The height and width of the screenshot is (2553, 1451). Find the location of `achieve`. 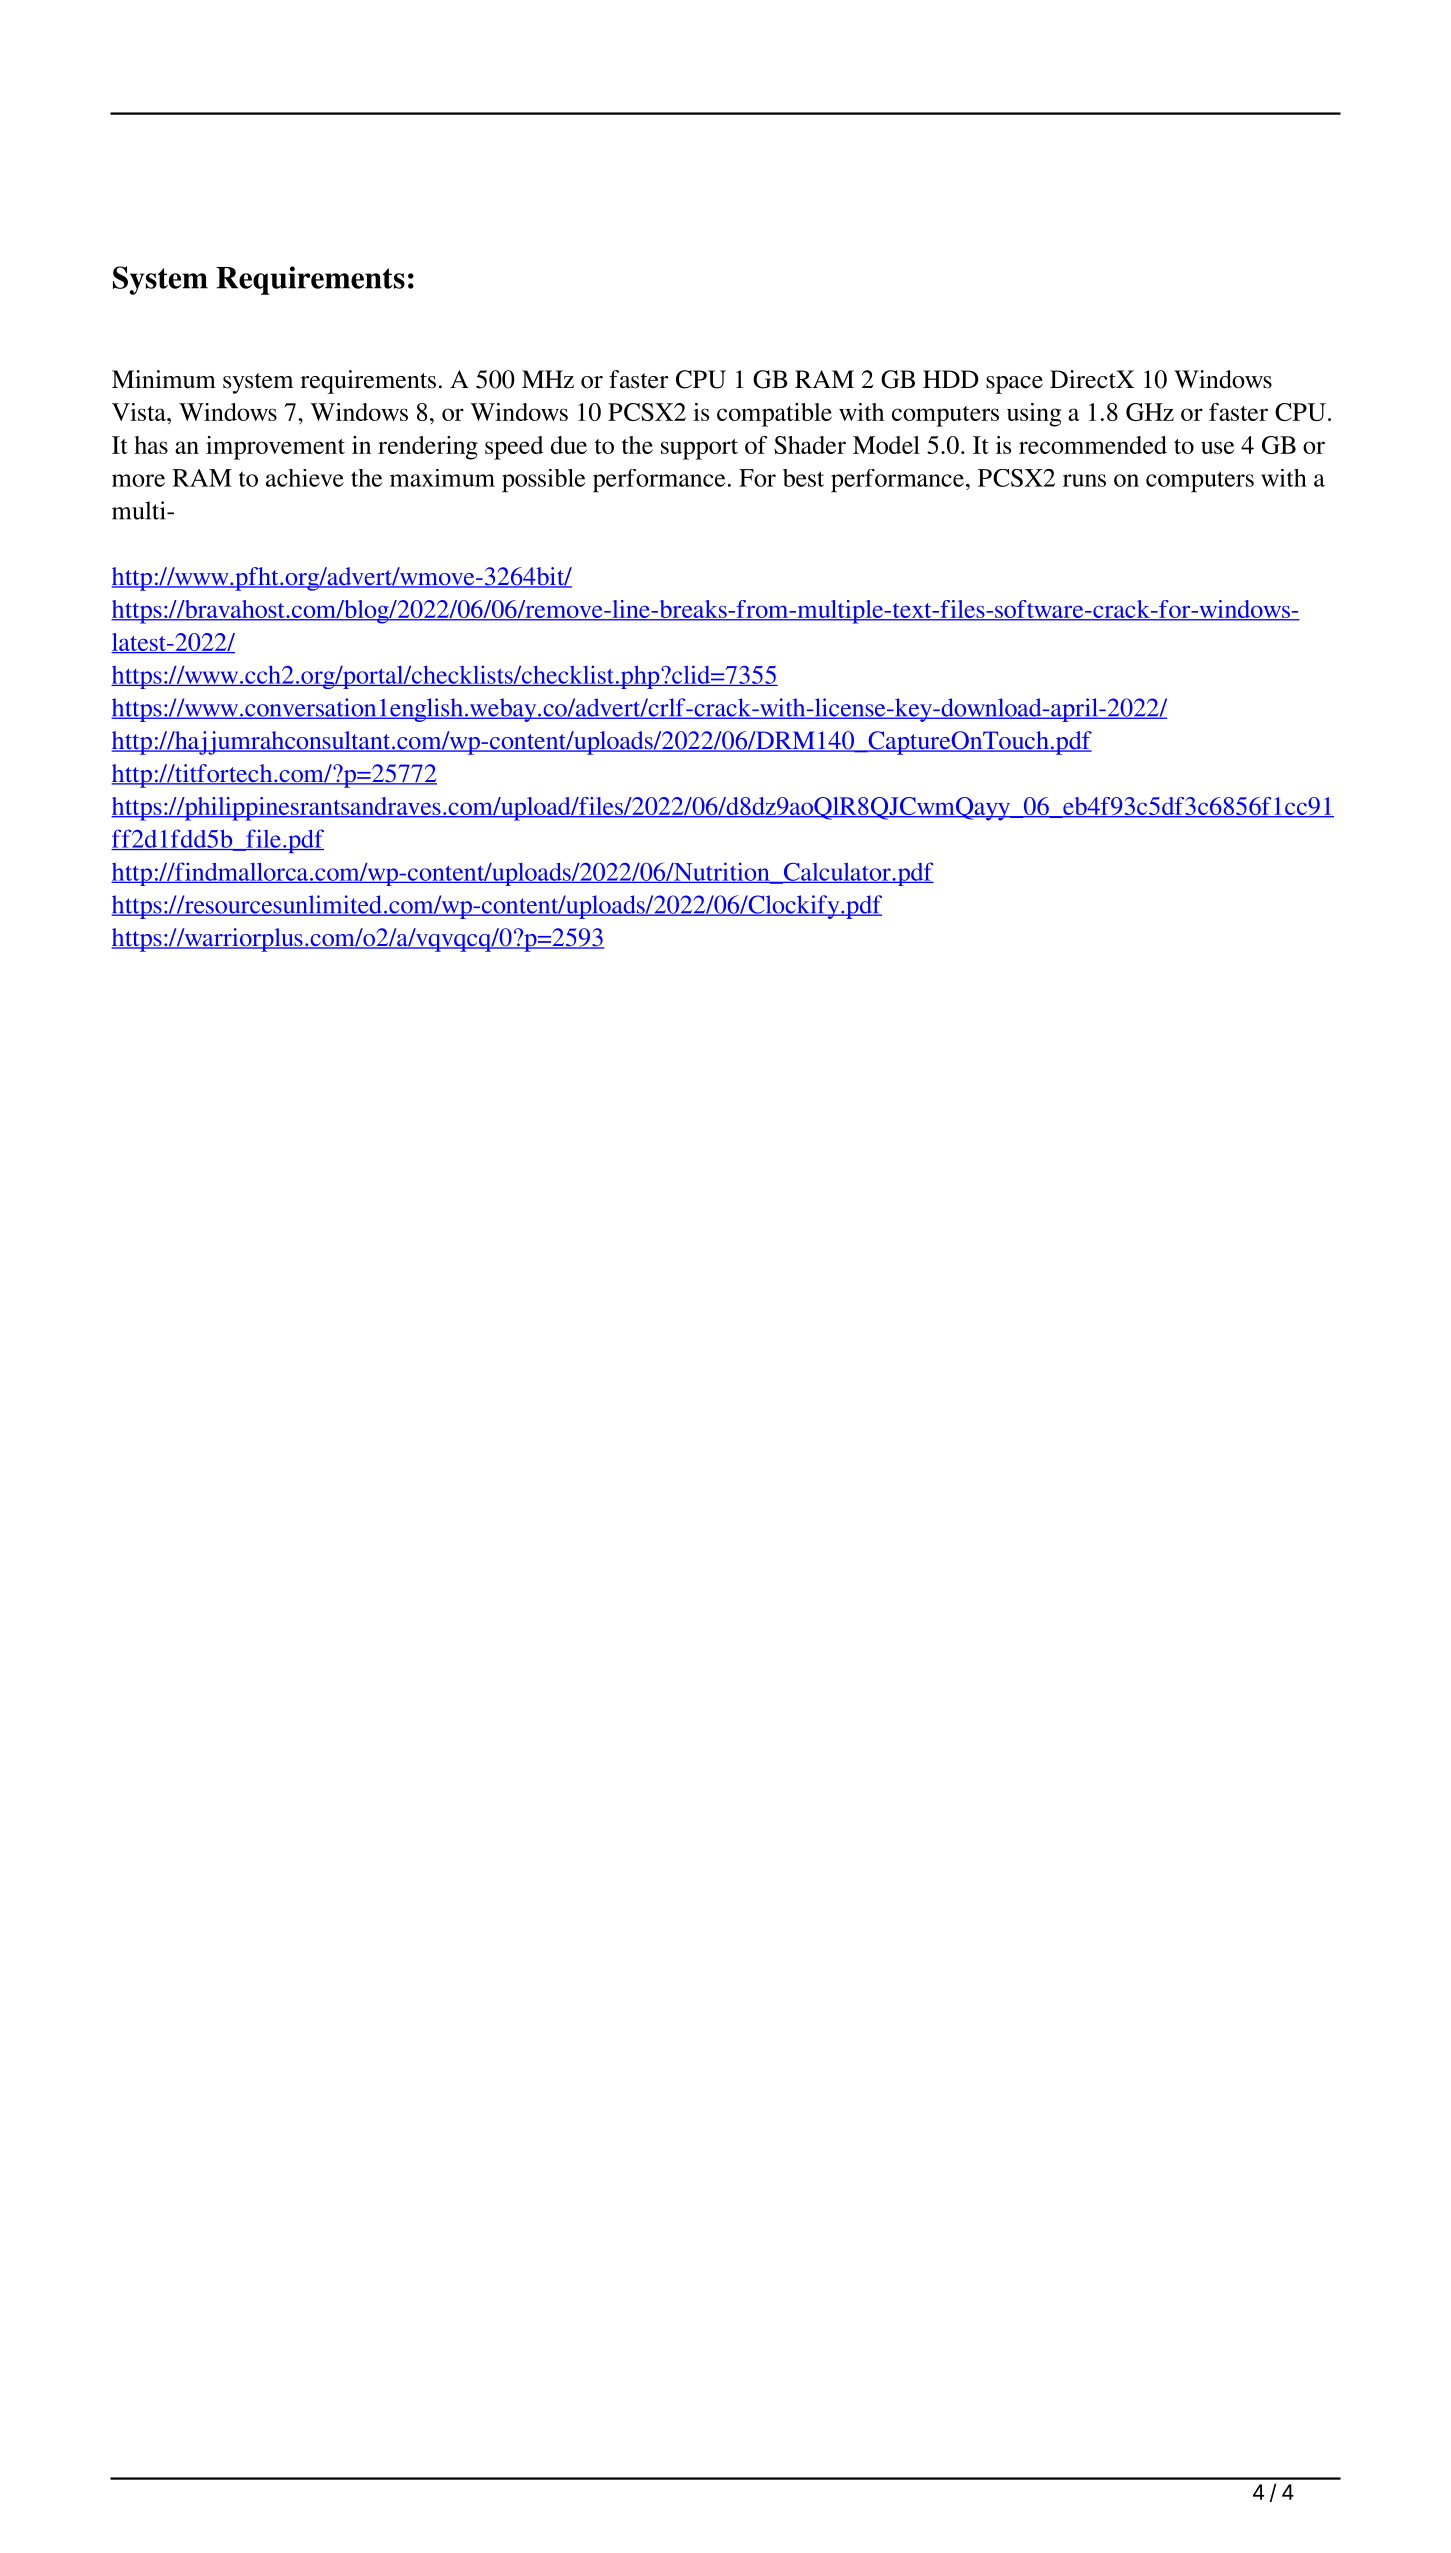

achieve is located at coordinates (305, 478).
